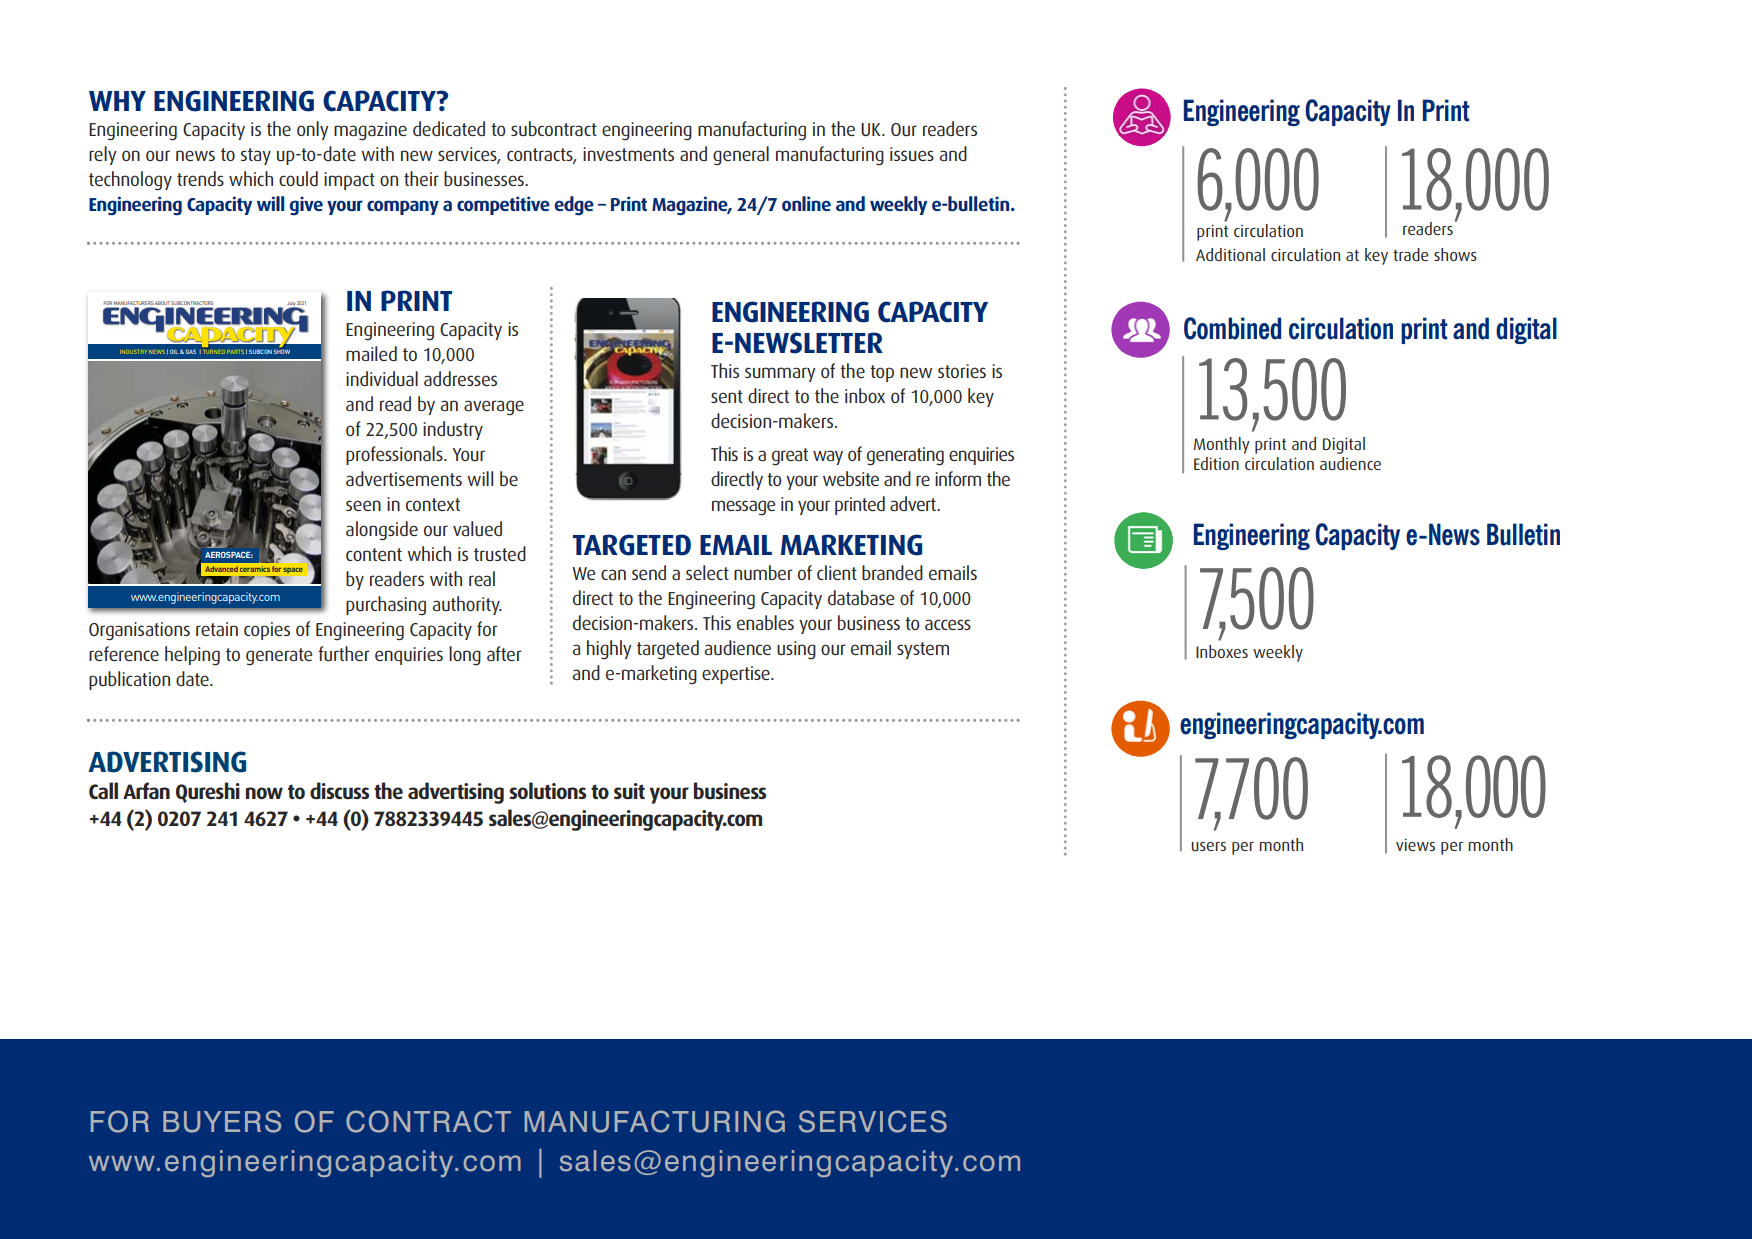 Image resolution: width=1752 pixels, height=1239 pixels. Describe the element at coordinates (948, 624) in the screenshot. I see `access` at that location.
